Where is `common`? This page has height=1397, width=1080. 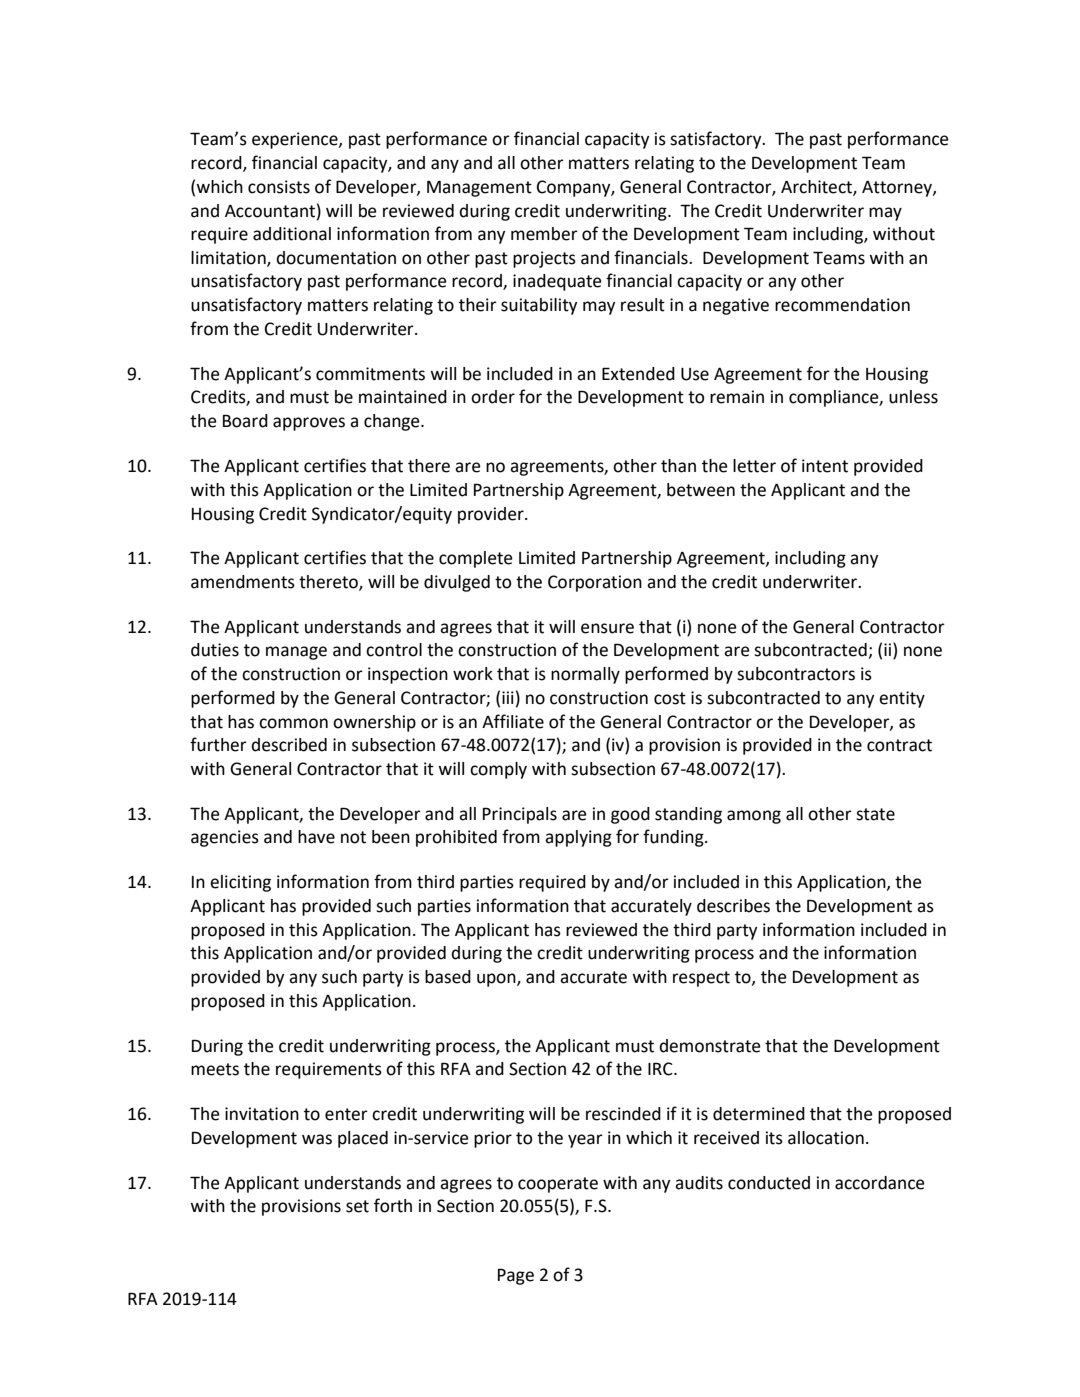 common is located at coordinates (293, 723).
